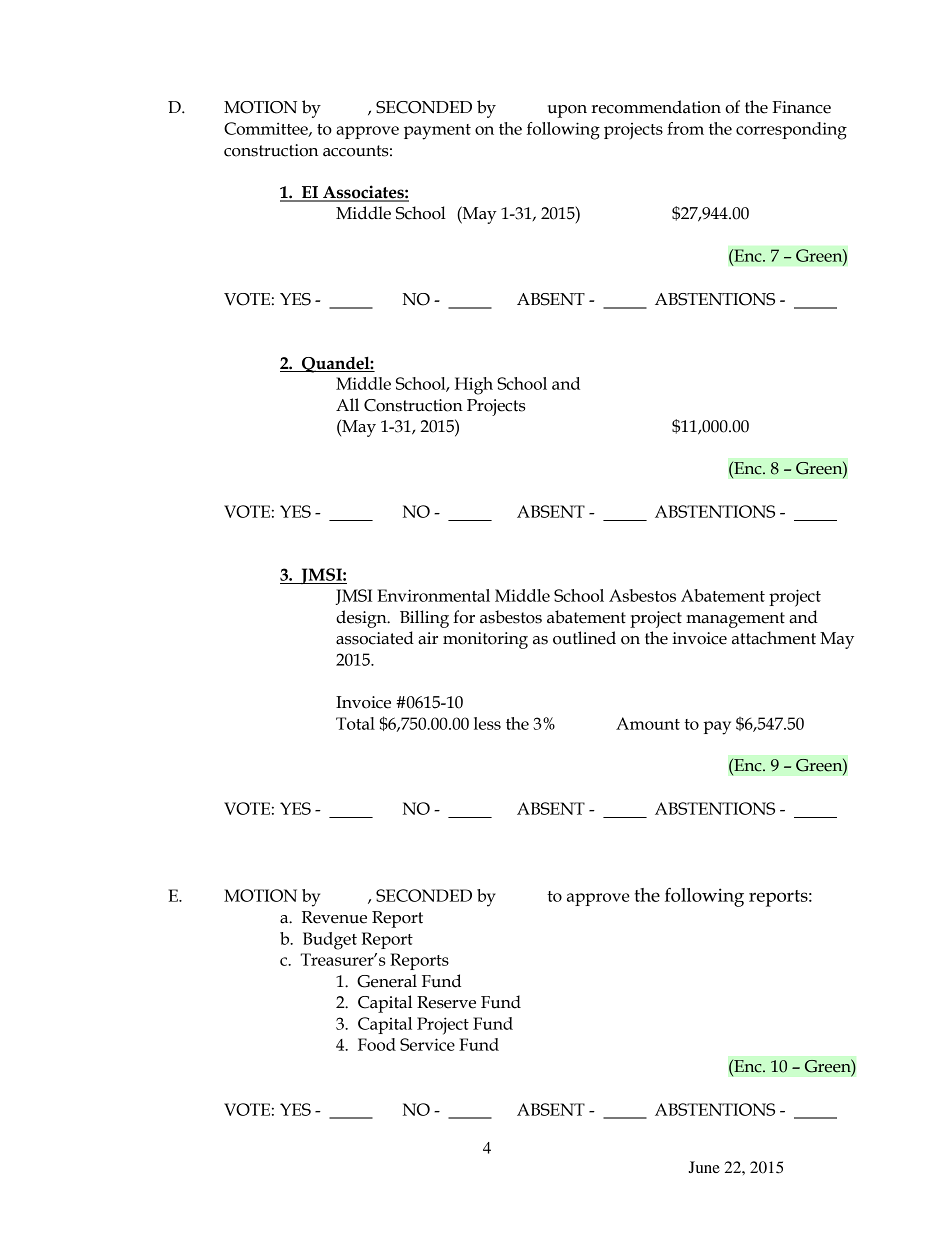  Describe the element at coordinates (735, 620) in the image. I see `management` at that location.
